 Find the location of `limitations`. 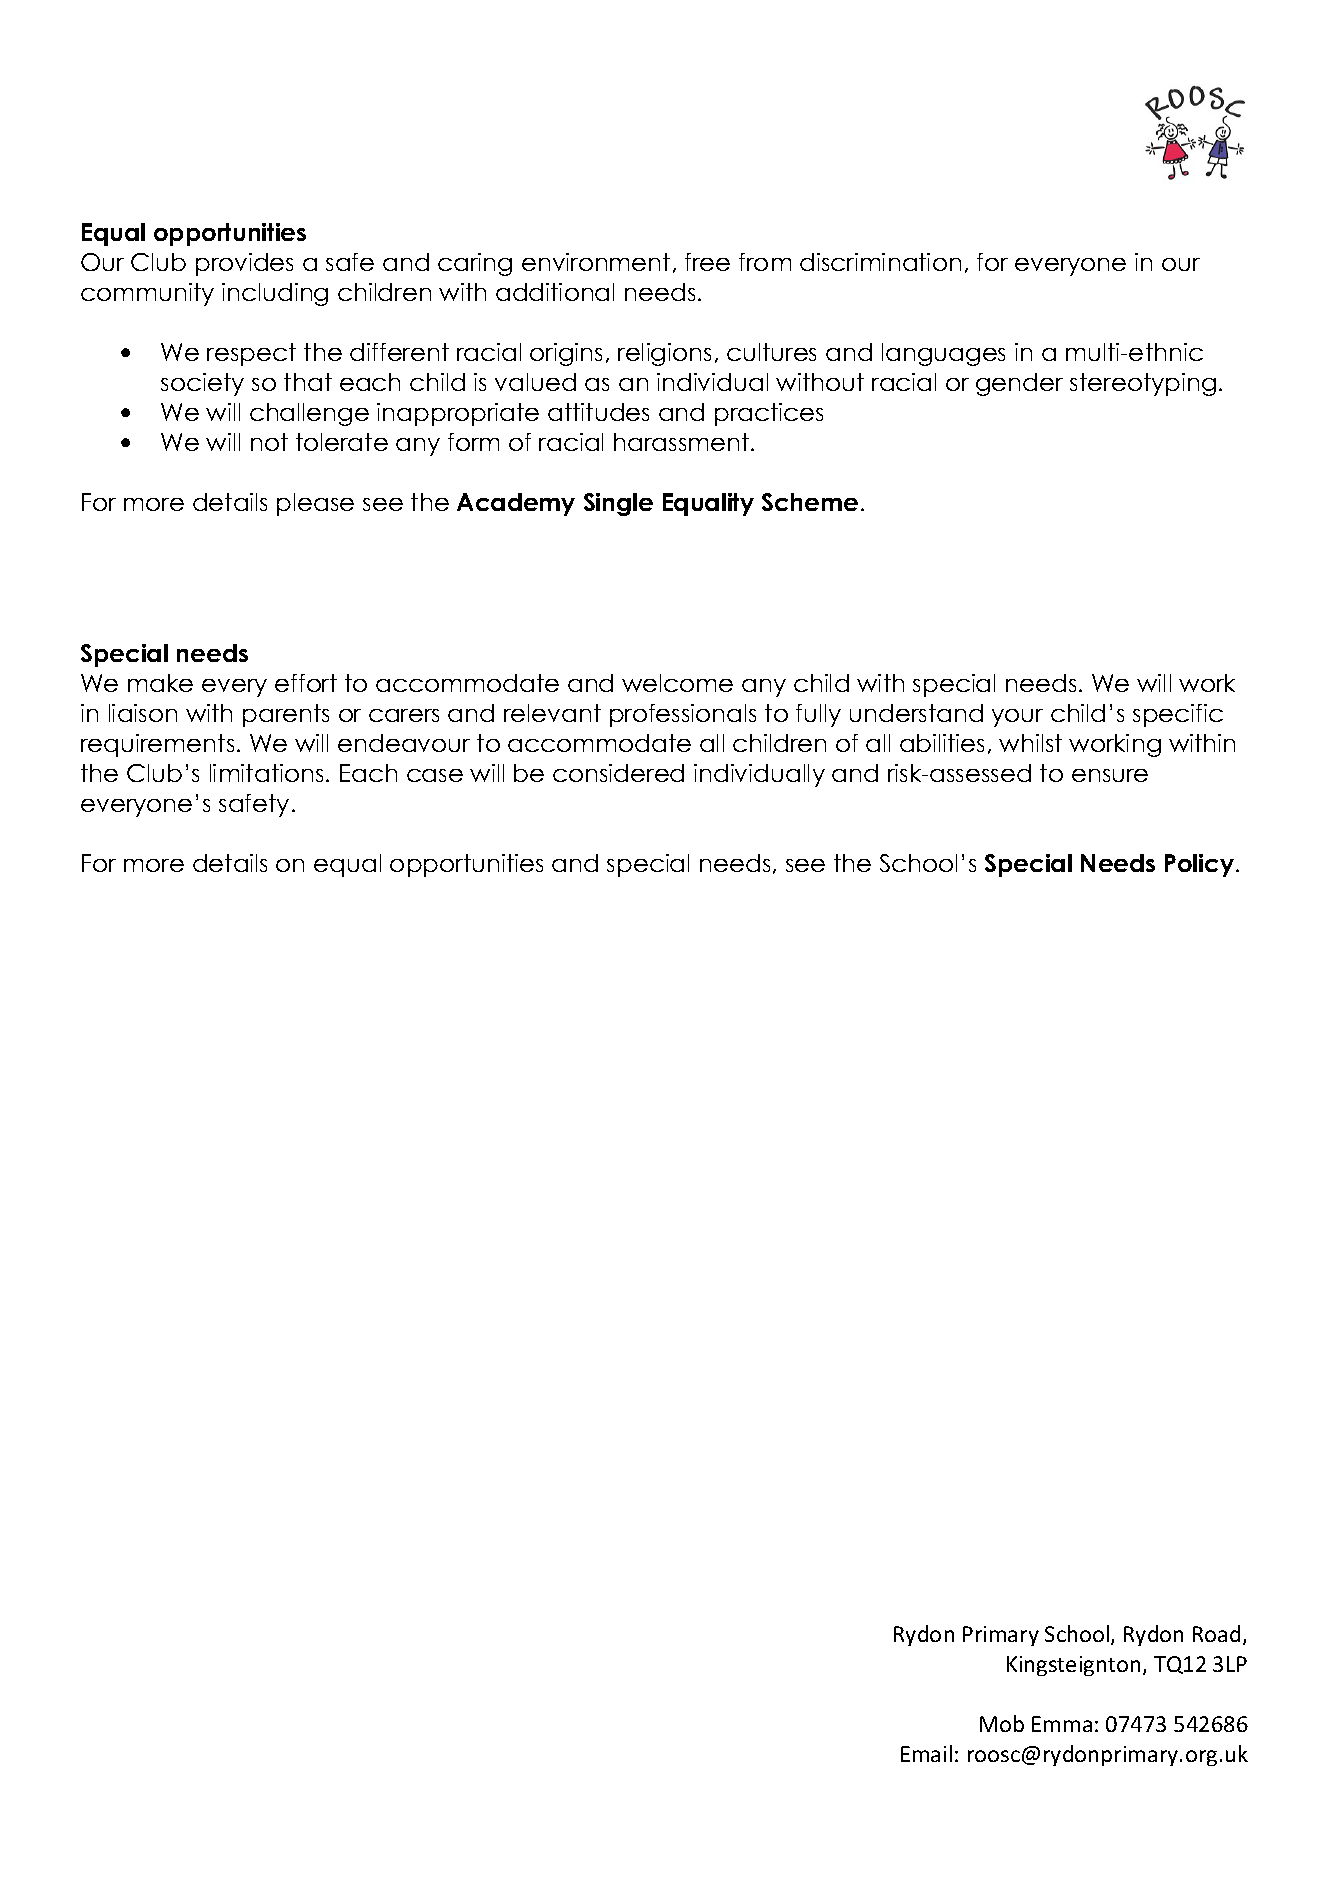

limitations is located at coordinates (266, 773).
